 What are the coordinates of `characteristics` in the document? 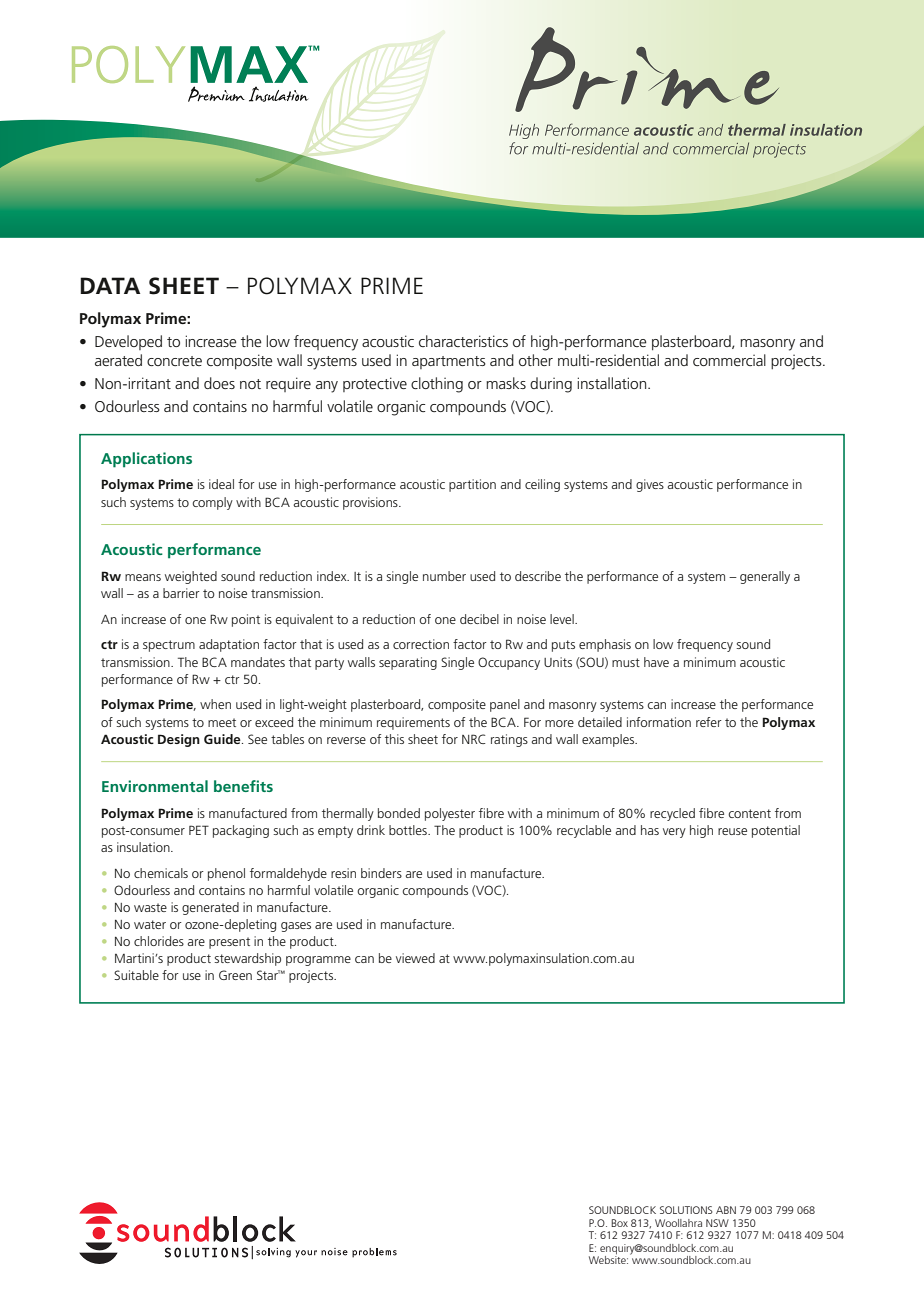 It's located at (463, 341).
